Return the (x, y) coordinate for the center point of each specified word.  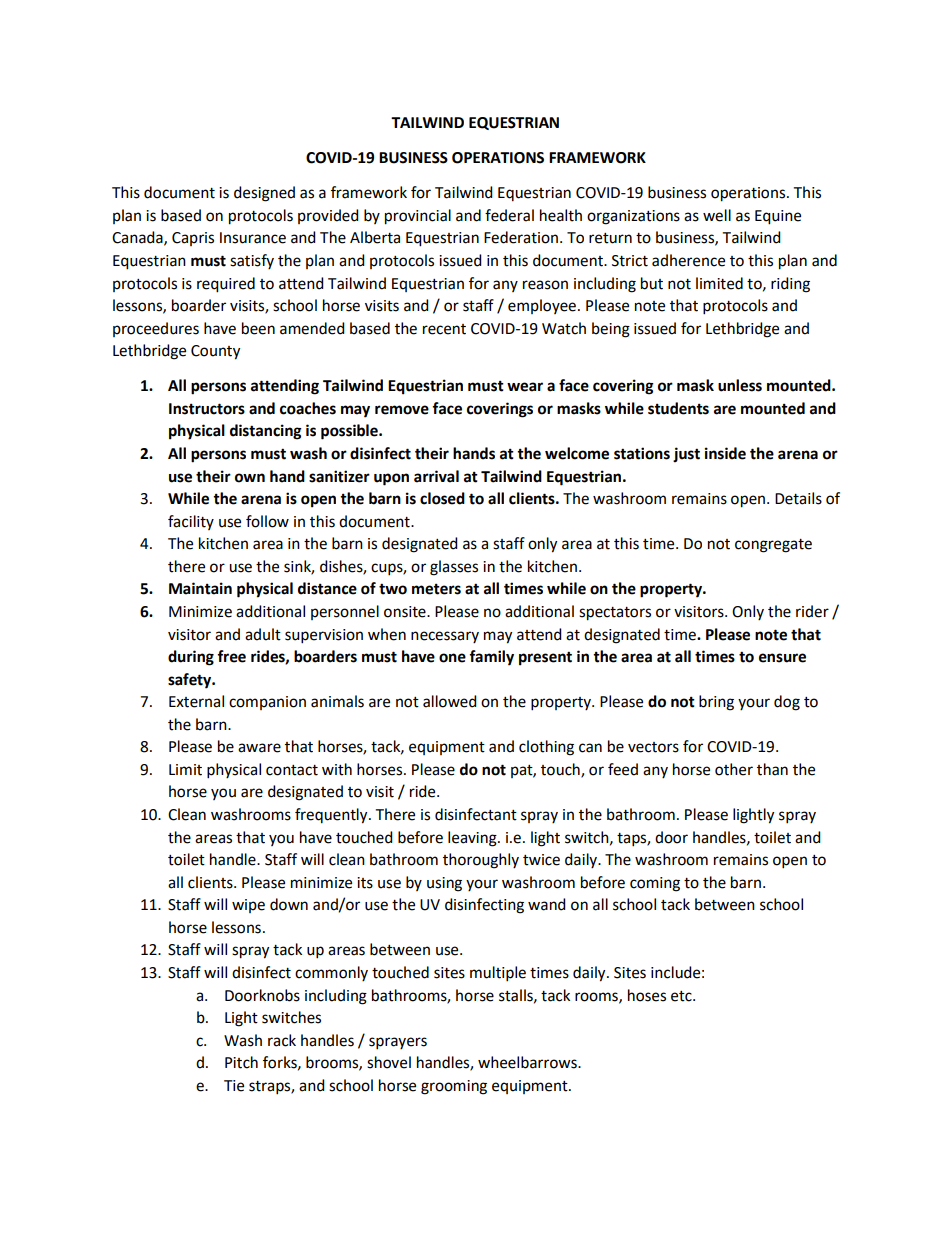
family (491, 658)
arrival (436, 476)
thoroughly (481, 861)
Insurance (253, 238)
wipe (248, 906)
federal (509, 215)
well (717, 215)
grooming (454, 1087)
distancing (266, 432)
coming (655, 884)
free (231, 656)
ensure (782, 658)
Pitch (241, 1062)
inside (725, 453)
